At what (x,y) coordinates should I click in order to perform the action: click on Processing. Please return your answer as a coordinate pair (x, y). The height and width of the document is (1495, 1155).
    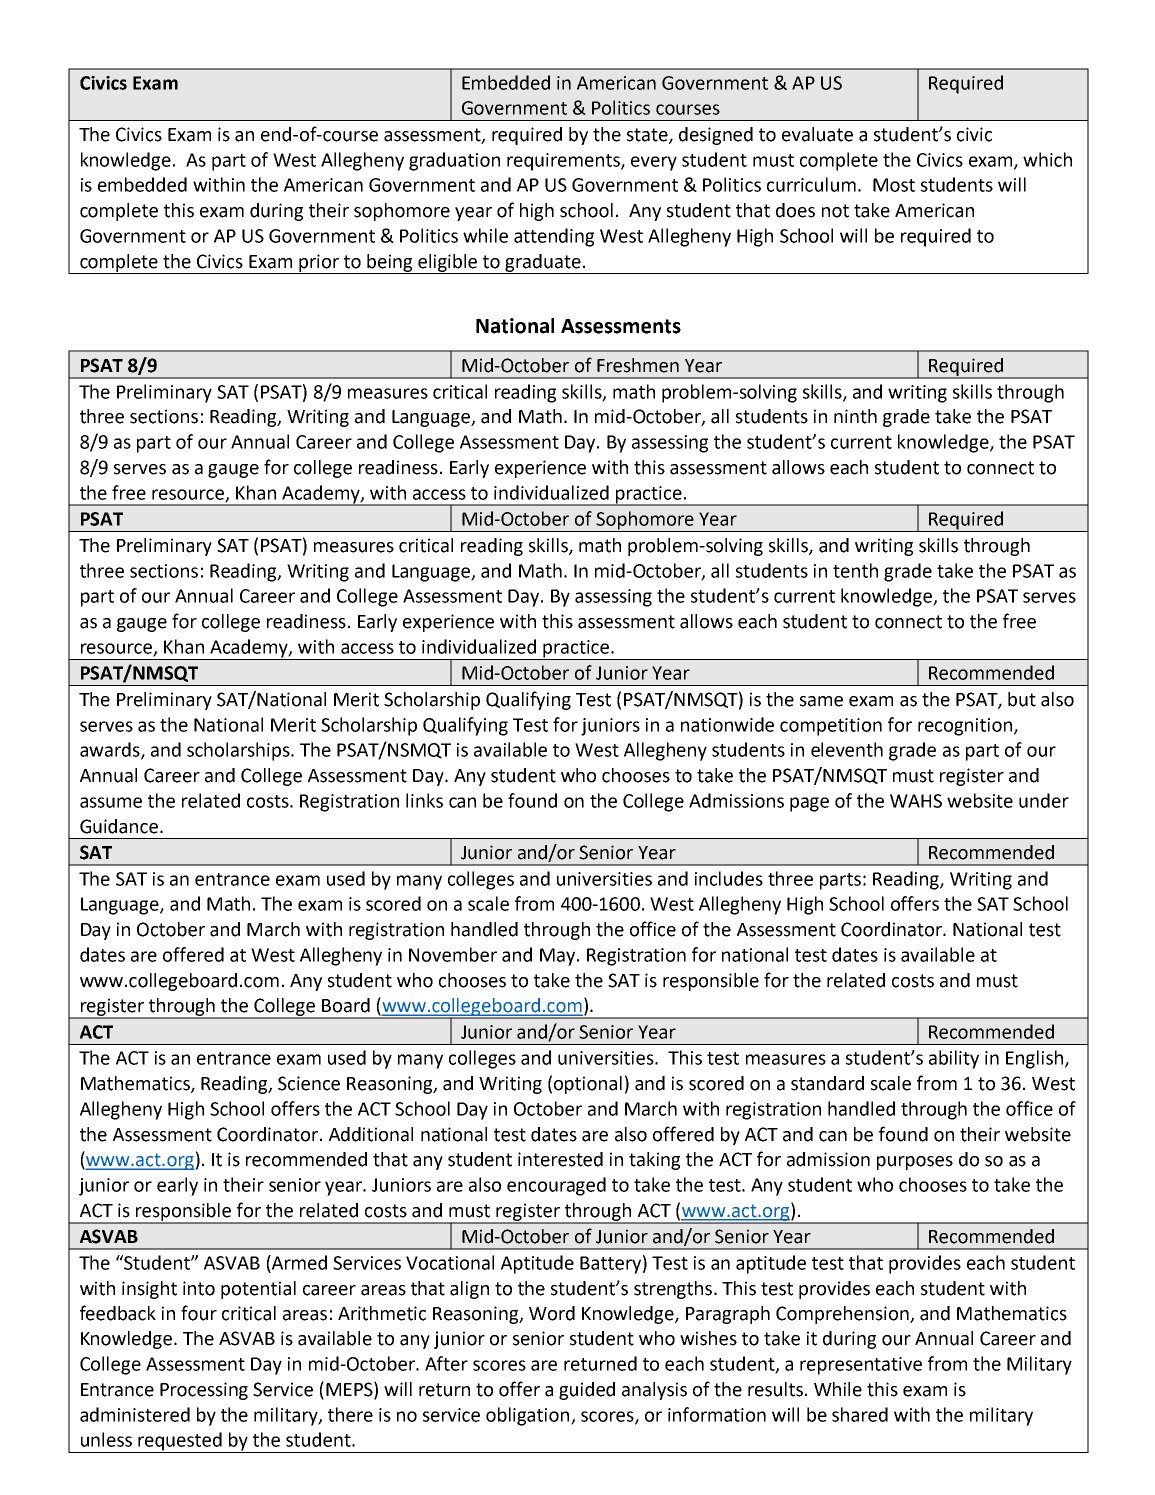
    Looking at the image, I should click on (204, 1391).
